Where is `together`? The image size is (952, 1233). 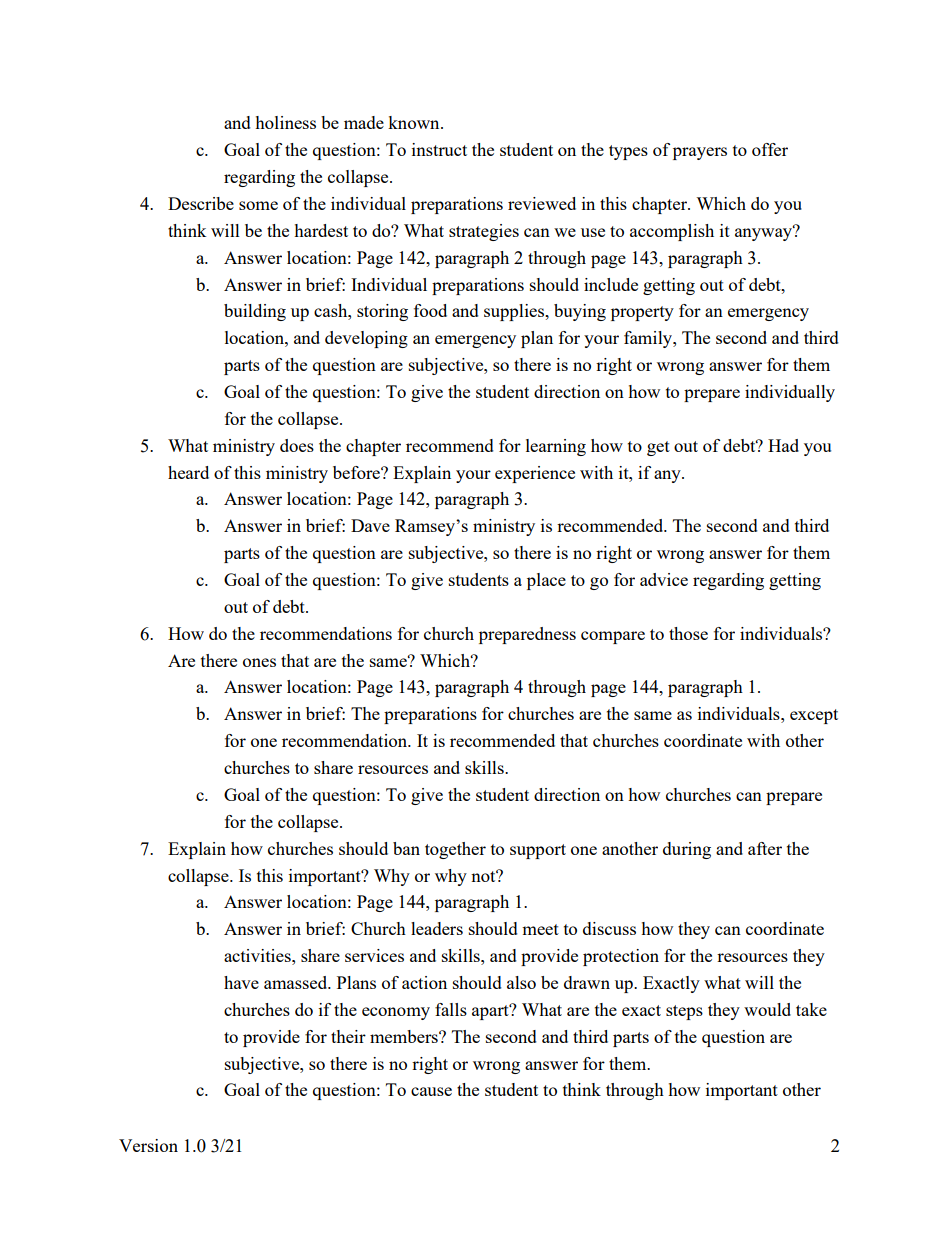
together is located at coordinates (455, 850).
